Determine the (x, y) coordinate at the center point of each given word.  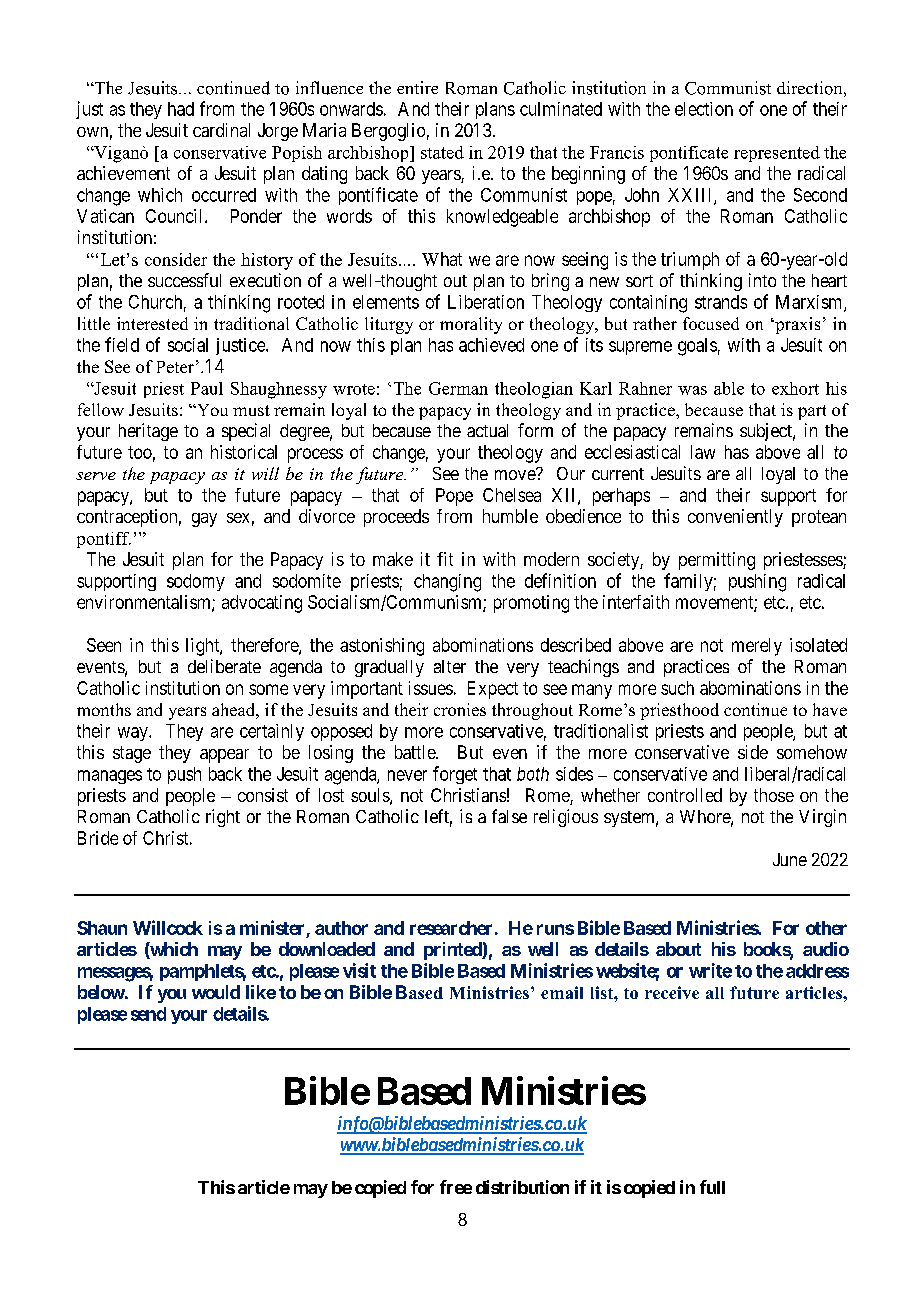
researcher (451, 928)
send (148, 1014)
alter (450, 666)
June (790, 859)
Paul (207, 388)
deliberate (224, 666)
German (458, 388)
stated (442, 152)
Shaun (102, 928)
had (181, 109)
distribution (522, 1187)
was (692, 390)
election (704, 109)
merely (757, 647)
